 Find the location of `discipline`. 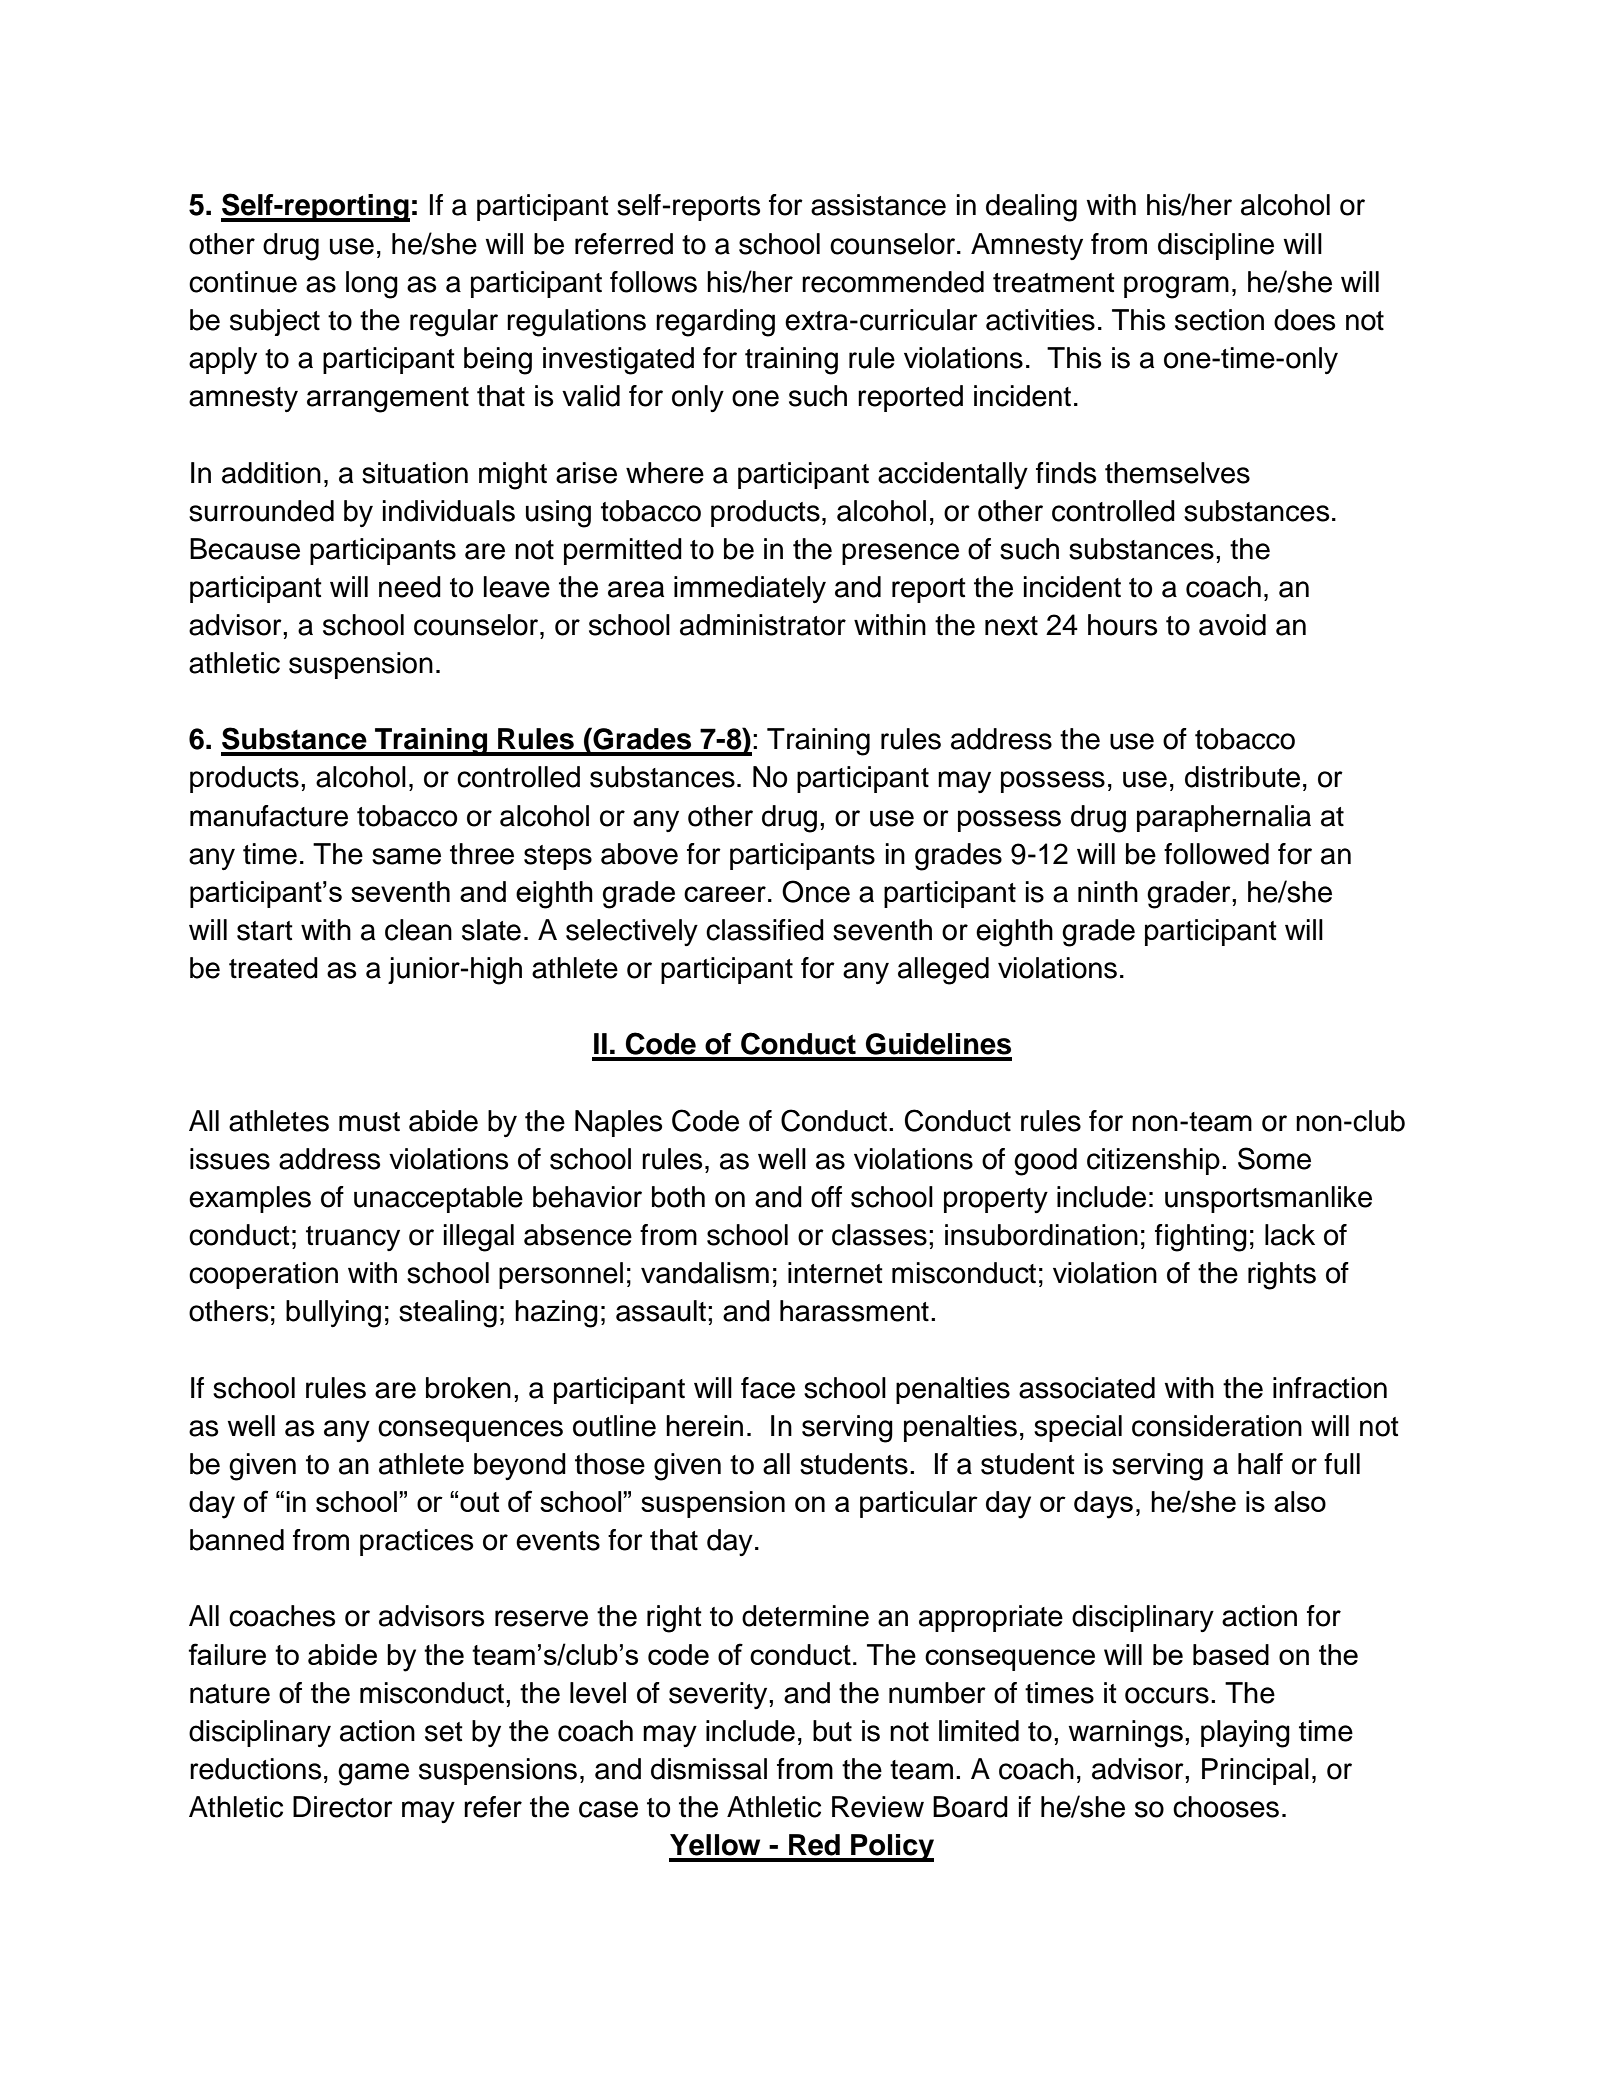

discipline is located at coordinates (1216, 246).
